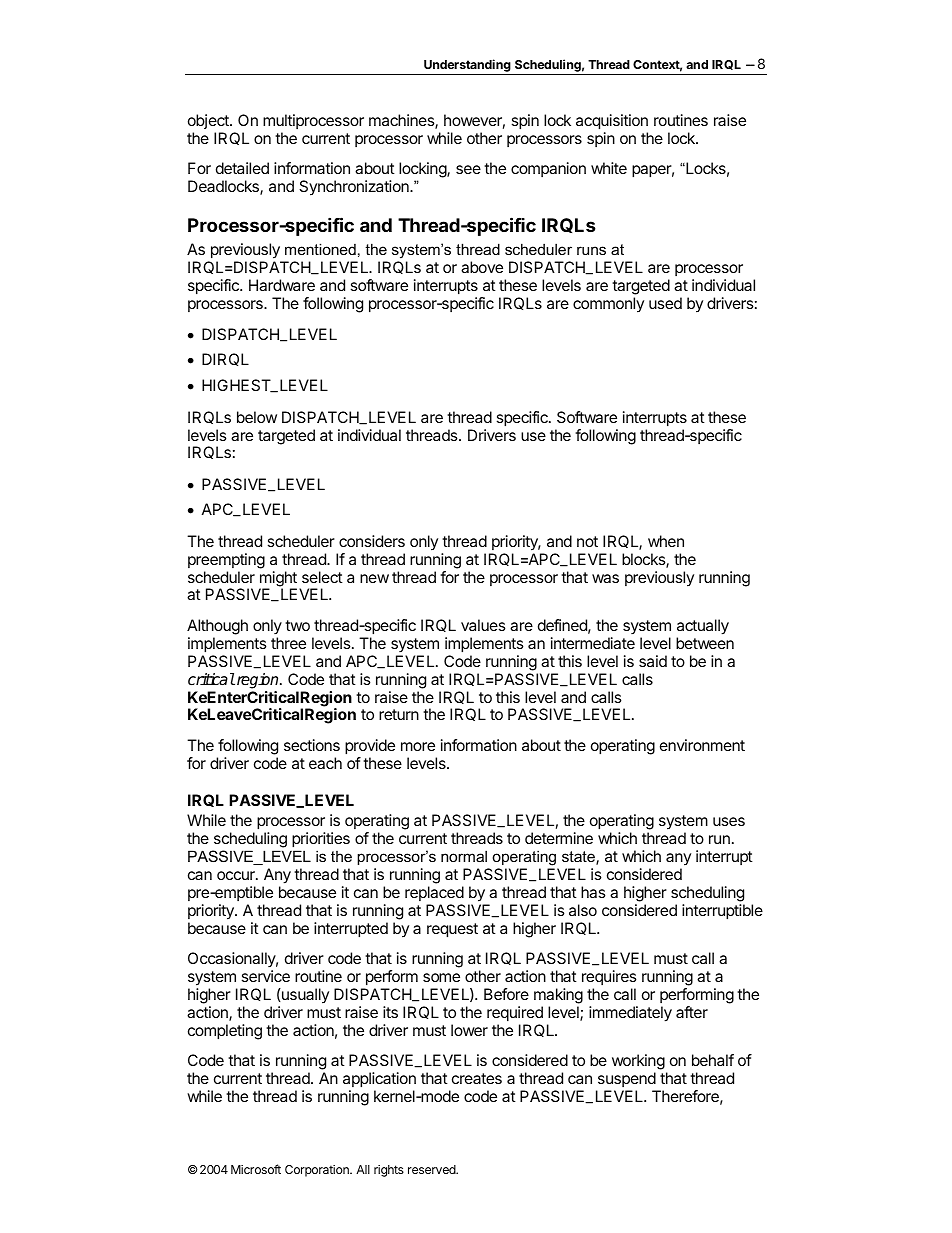  Describe the element at coordinates (372, 541) in the screenshot. I see `considers` at that location.
